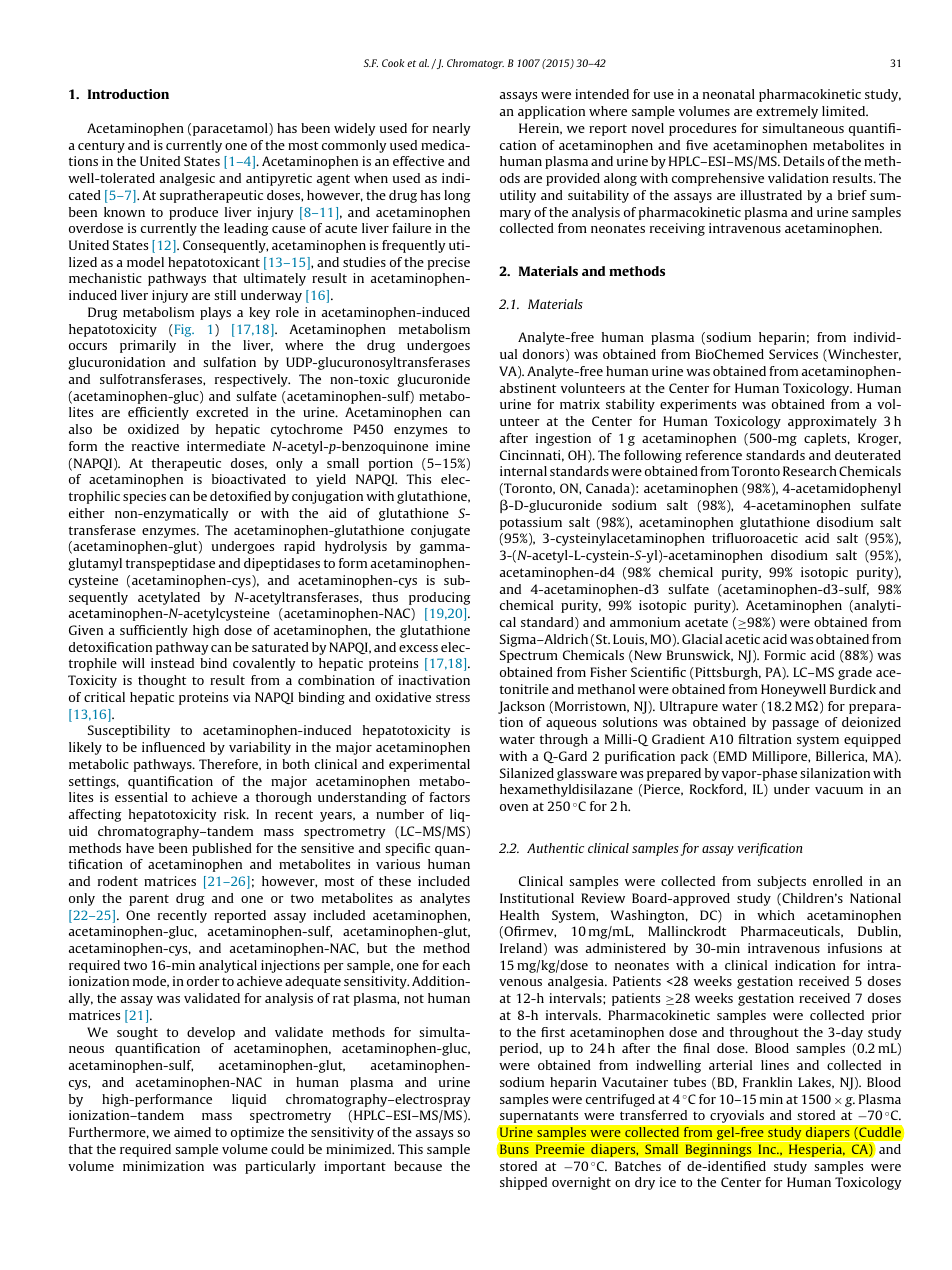 Image resolution: width=952 pixels, height=1270 pixels. I want to click on instead, so click(172, 663).
